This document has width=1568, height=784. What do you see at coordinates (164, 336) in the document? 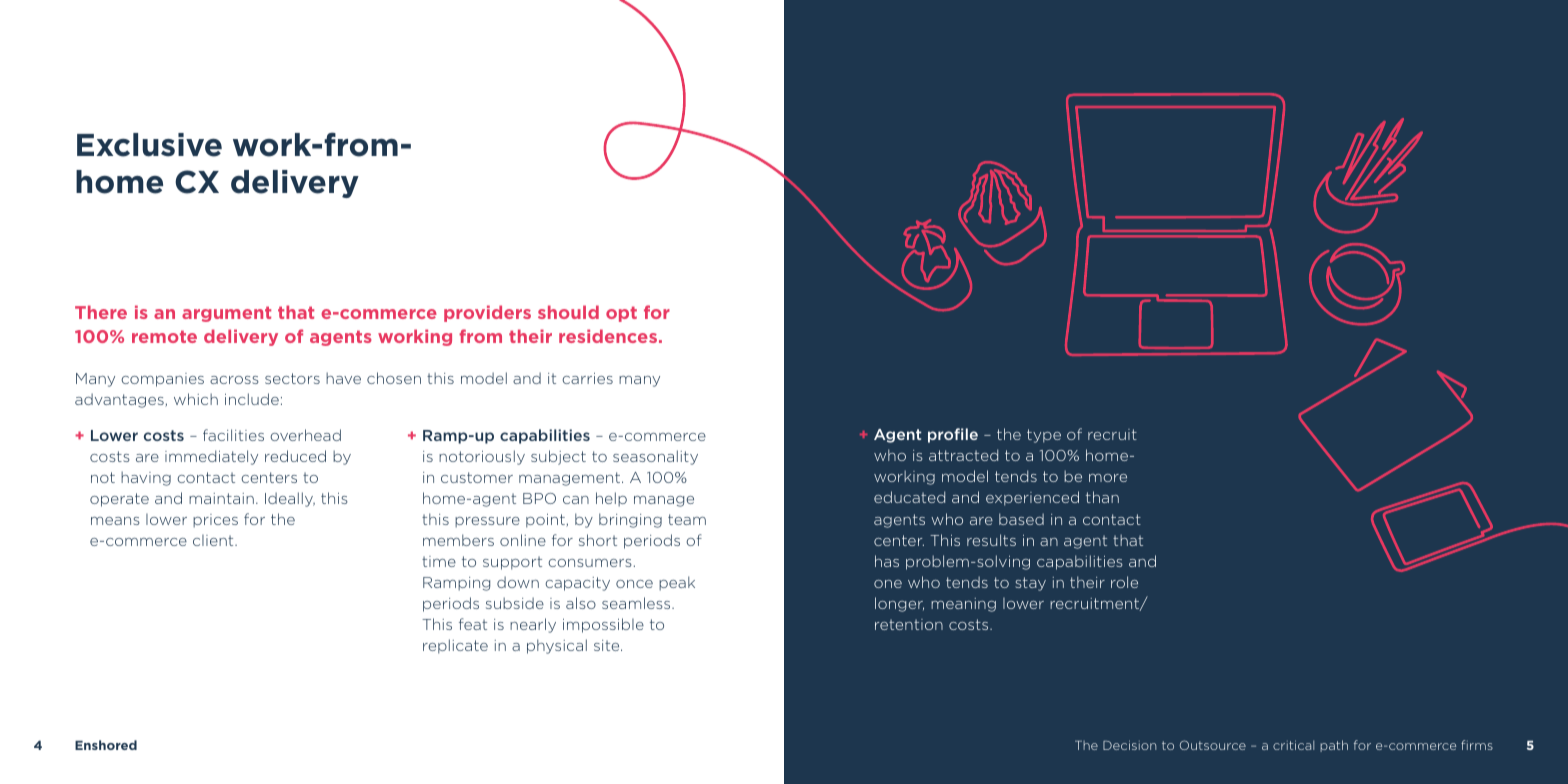
I see `remote` at bounding box center [164, 336].
